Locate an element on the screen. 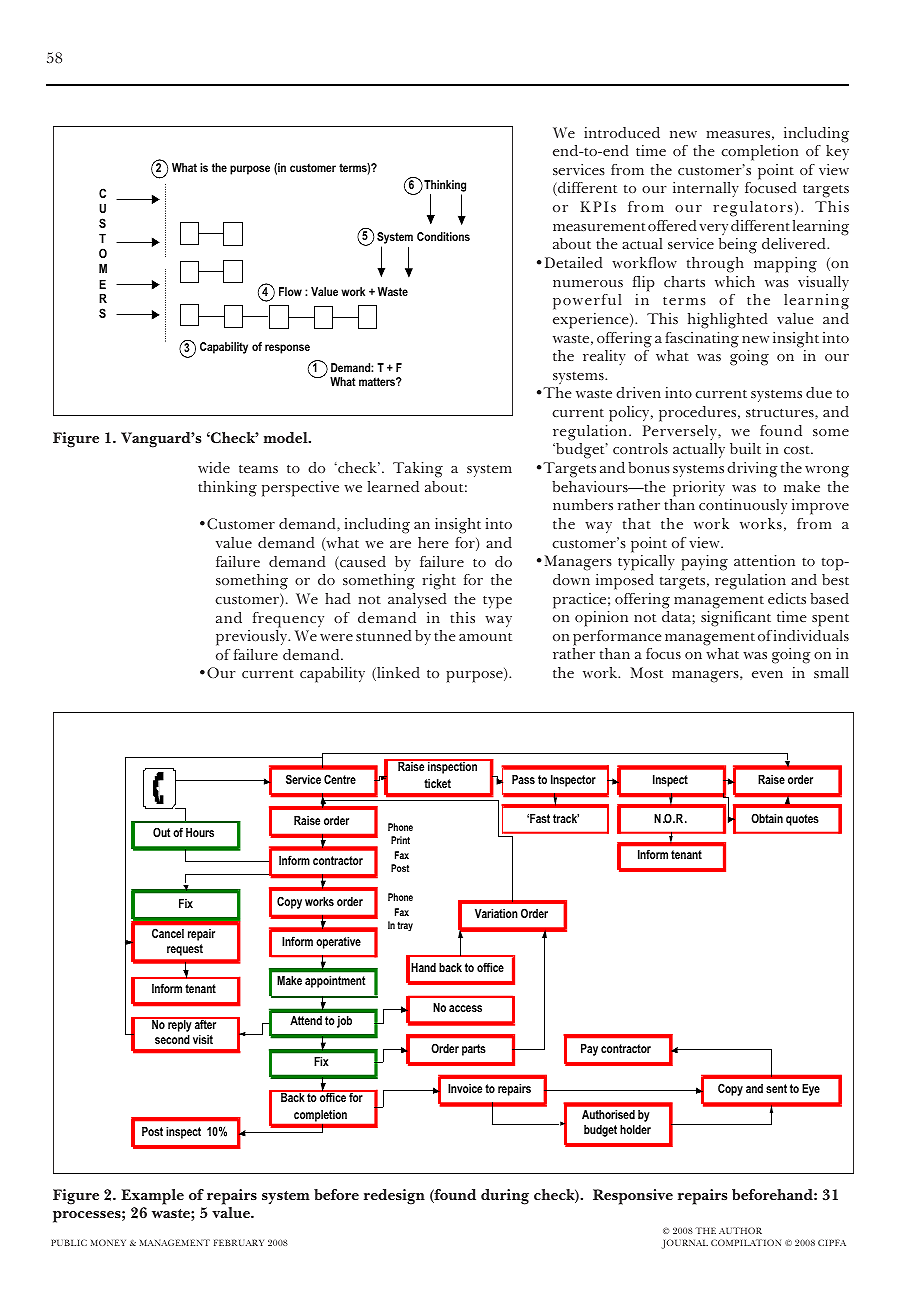 The image size is (924, 1308). previously is located at coordinates (252, 638).
